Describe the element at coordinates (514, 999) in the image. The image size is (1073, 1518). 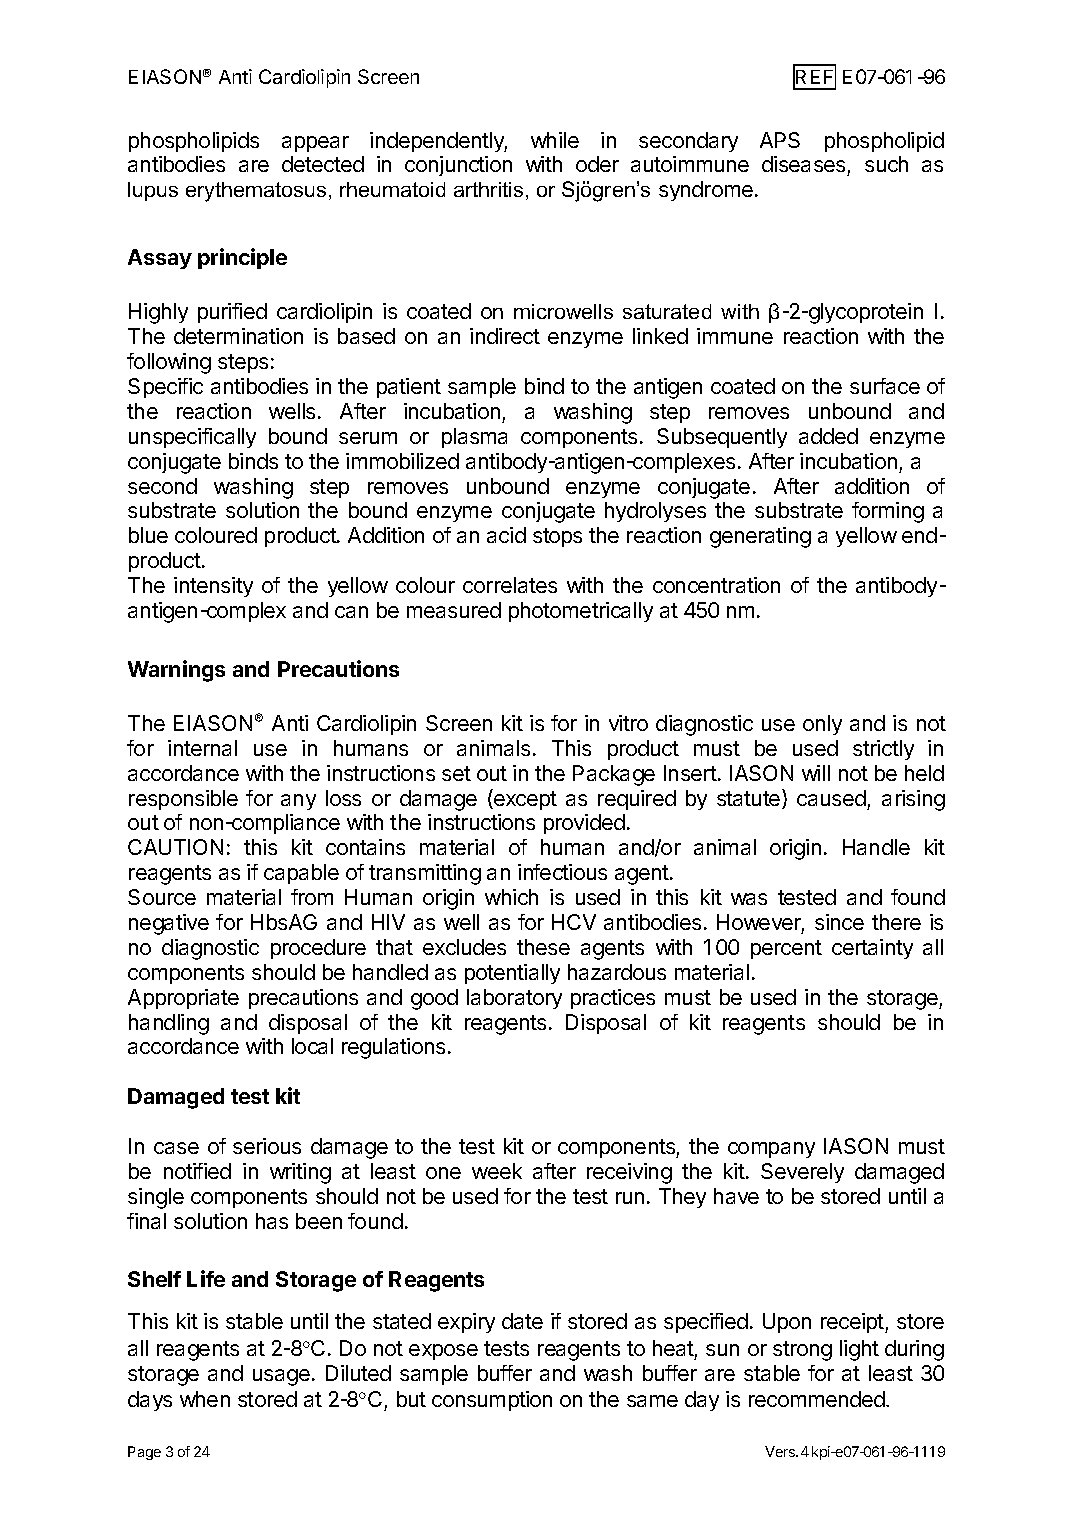
I see `laboratory` at that location.
